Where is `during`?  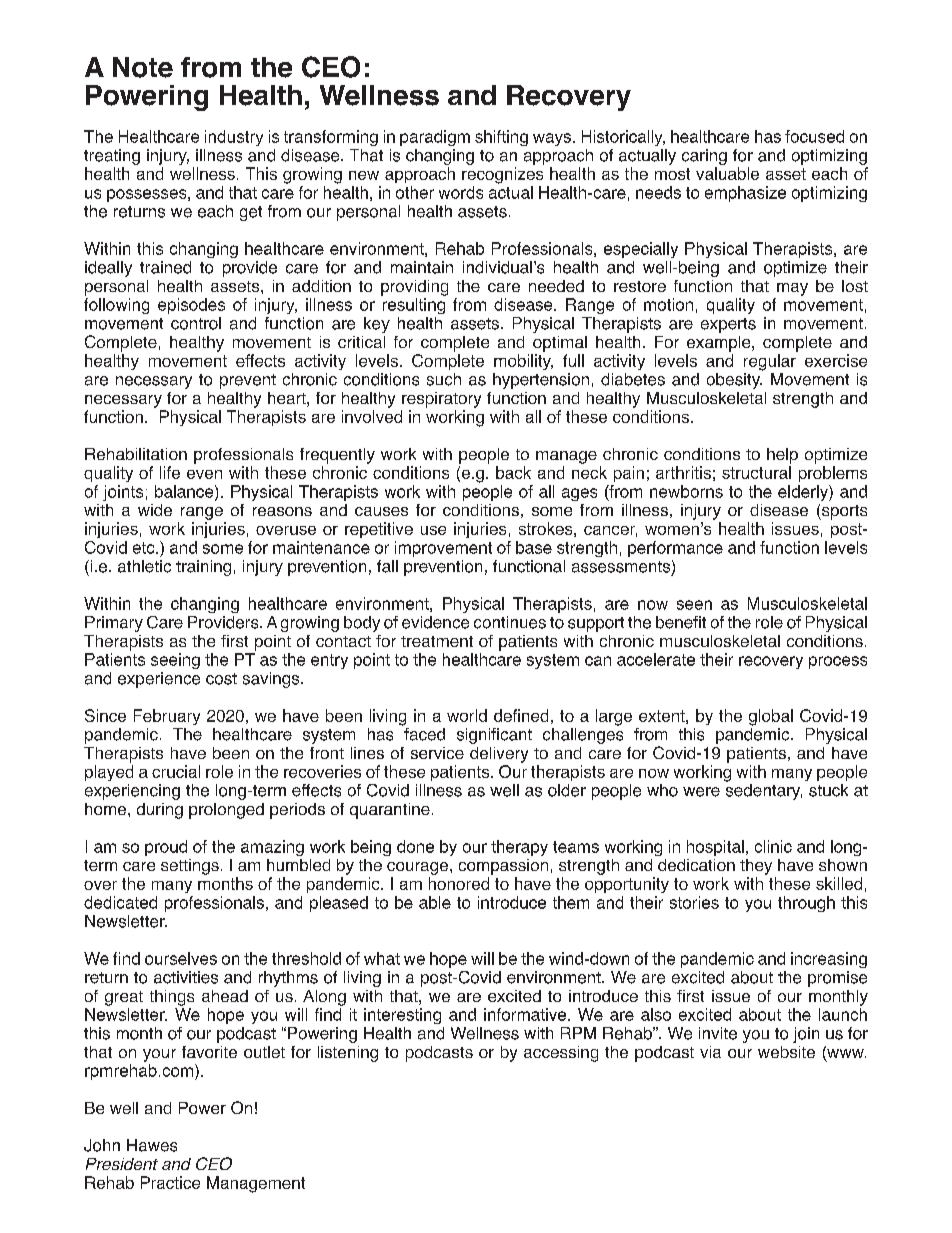 during is located at coordinates (160, 811).
